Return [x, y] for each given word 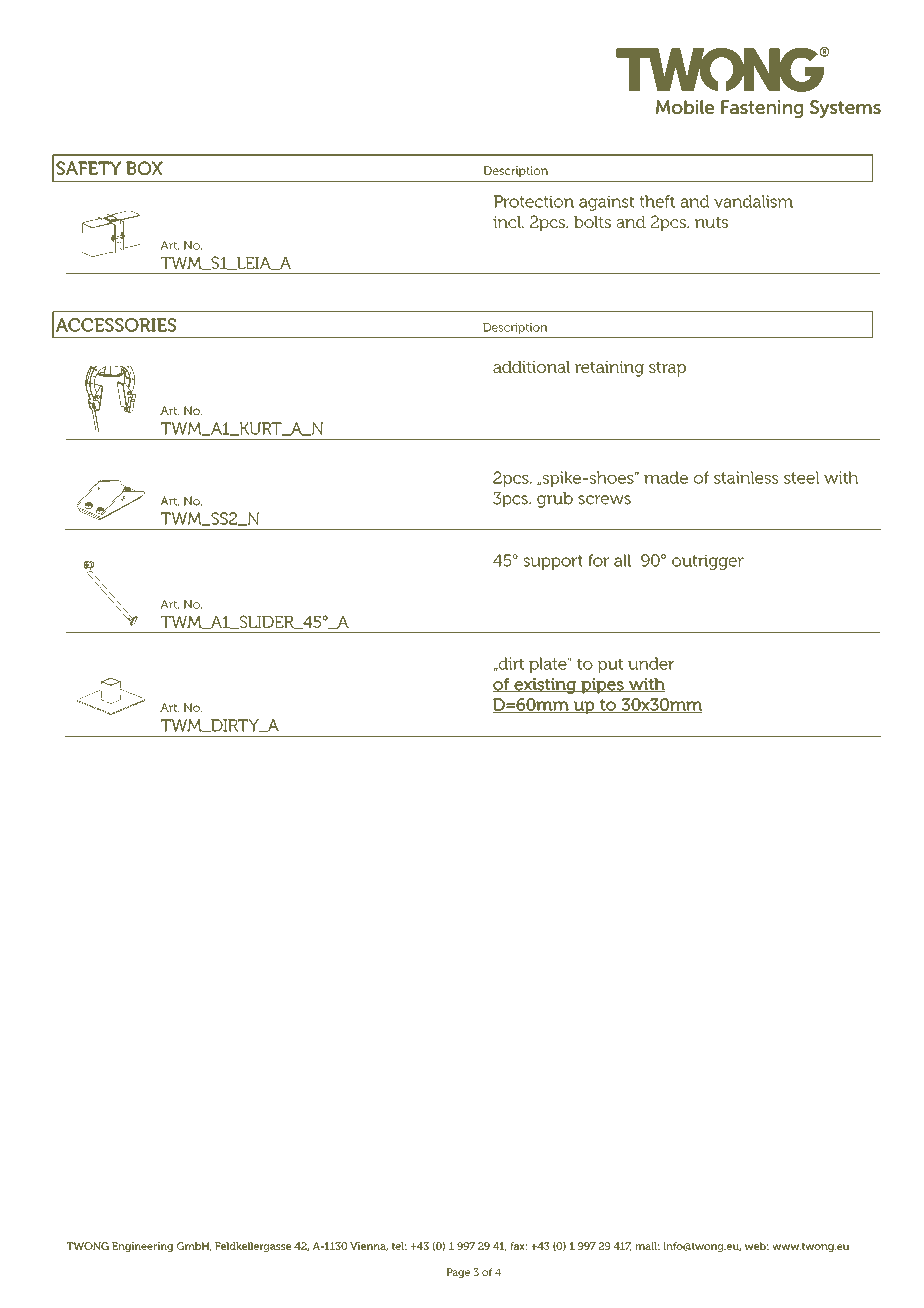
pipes [602, 686]
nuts [711, 222]
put [610, 665]
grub [555, 500]
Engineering [143, 1247]
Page [458, 1273]
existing [545, 686]
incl [508, 222]
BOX [144, 168]
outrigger [708, 562]
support [553, 562]
